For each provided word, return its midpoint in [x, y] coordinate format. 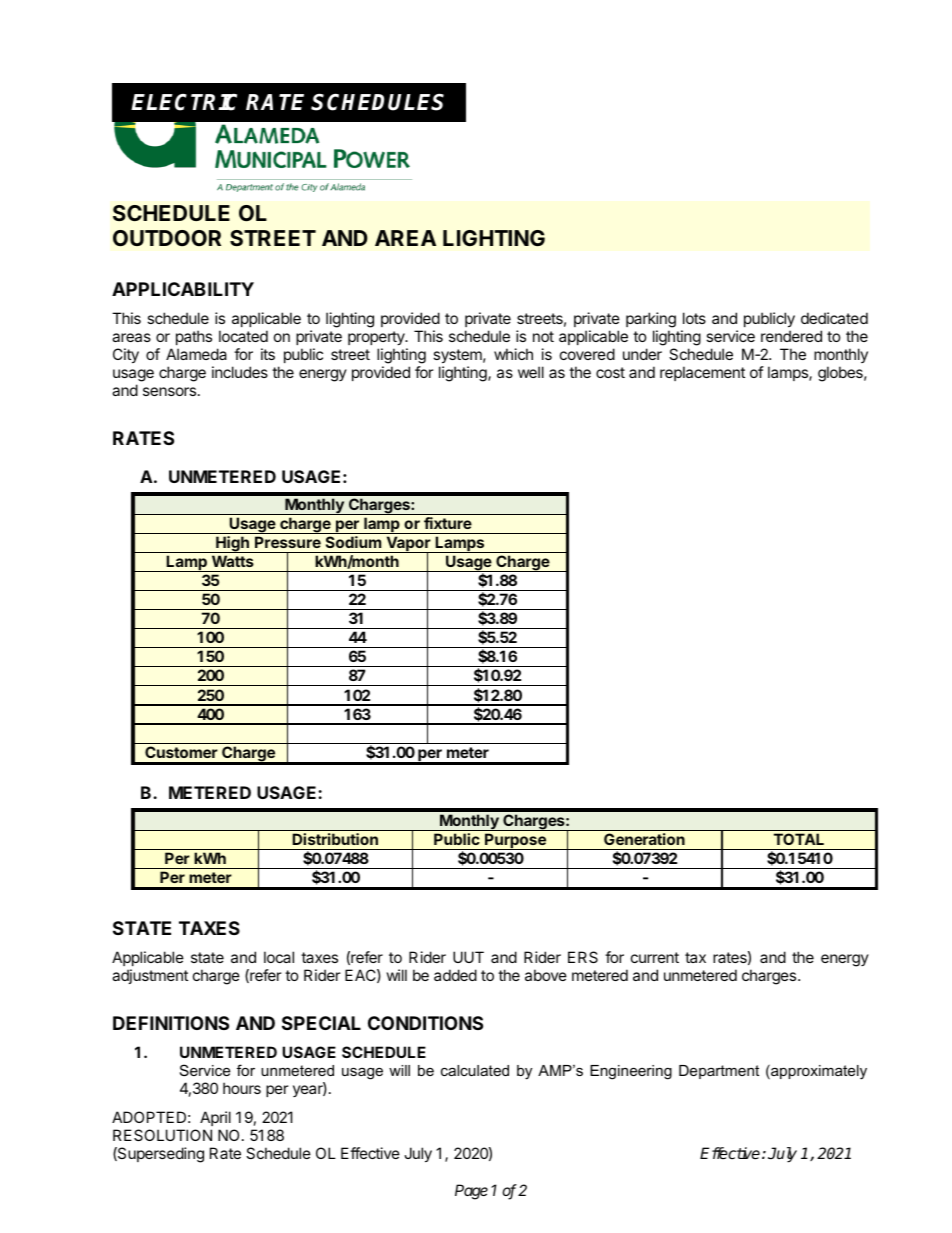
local [279, 957]
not [543, 336]
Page [471, 1192]
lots [694, 318]
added [455, 975]
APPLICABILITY [183, 289]
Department [719, 1072]
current [655, 957]
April [215, 1120]
